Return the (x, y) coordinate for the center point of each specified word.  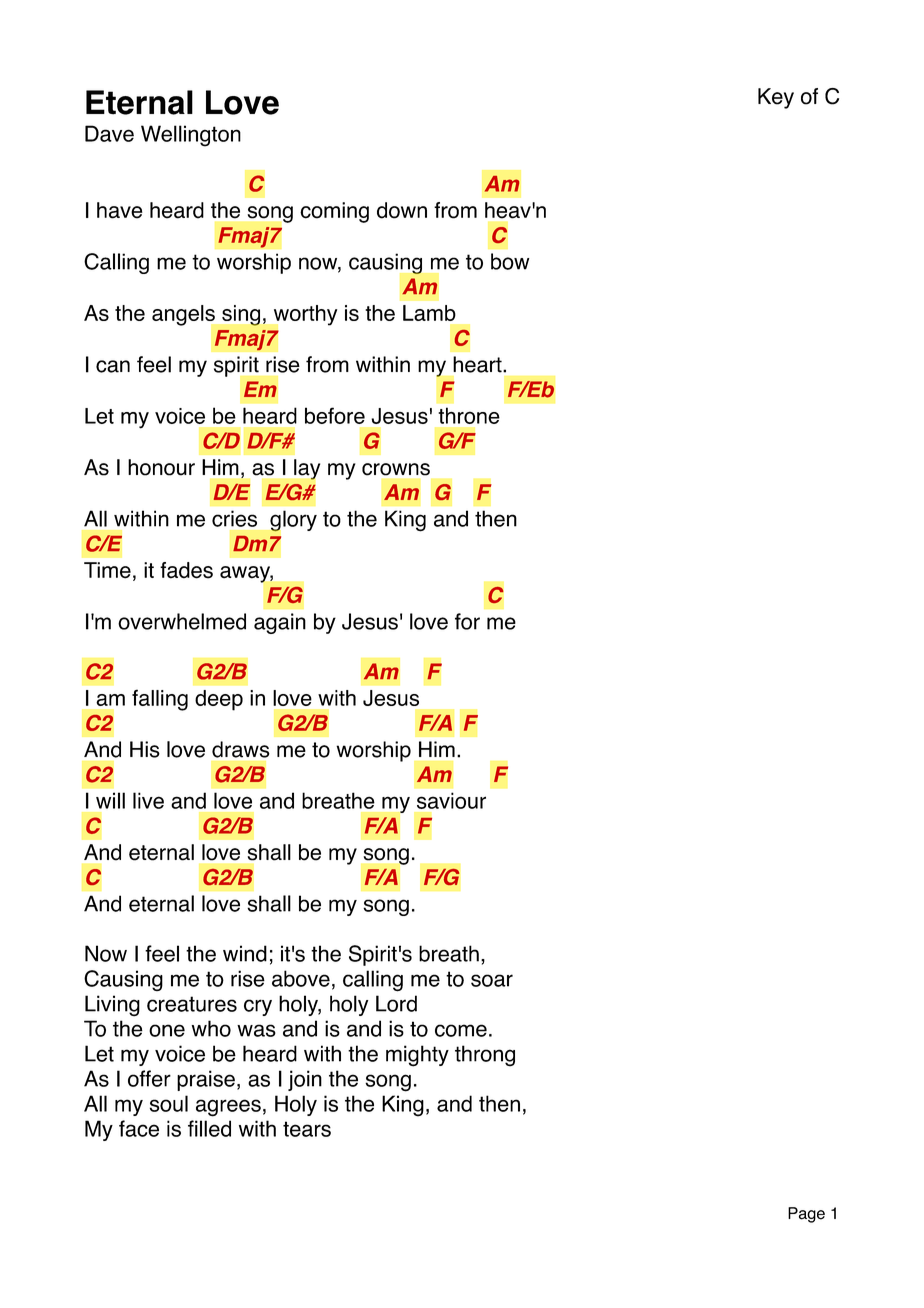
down (402, 210)
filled (209, 1128)
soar (492, 980)
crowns (396, 469)
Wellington (191, 136)
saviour (451, 800)
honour (161, 467)
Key (776, 98)
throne (469, 415)
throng (485, 1056)
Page (806, 1215)
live (148, 800)
